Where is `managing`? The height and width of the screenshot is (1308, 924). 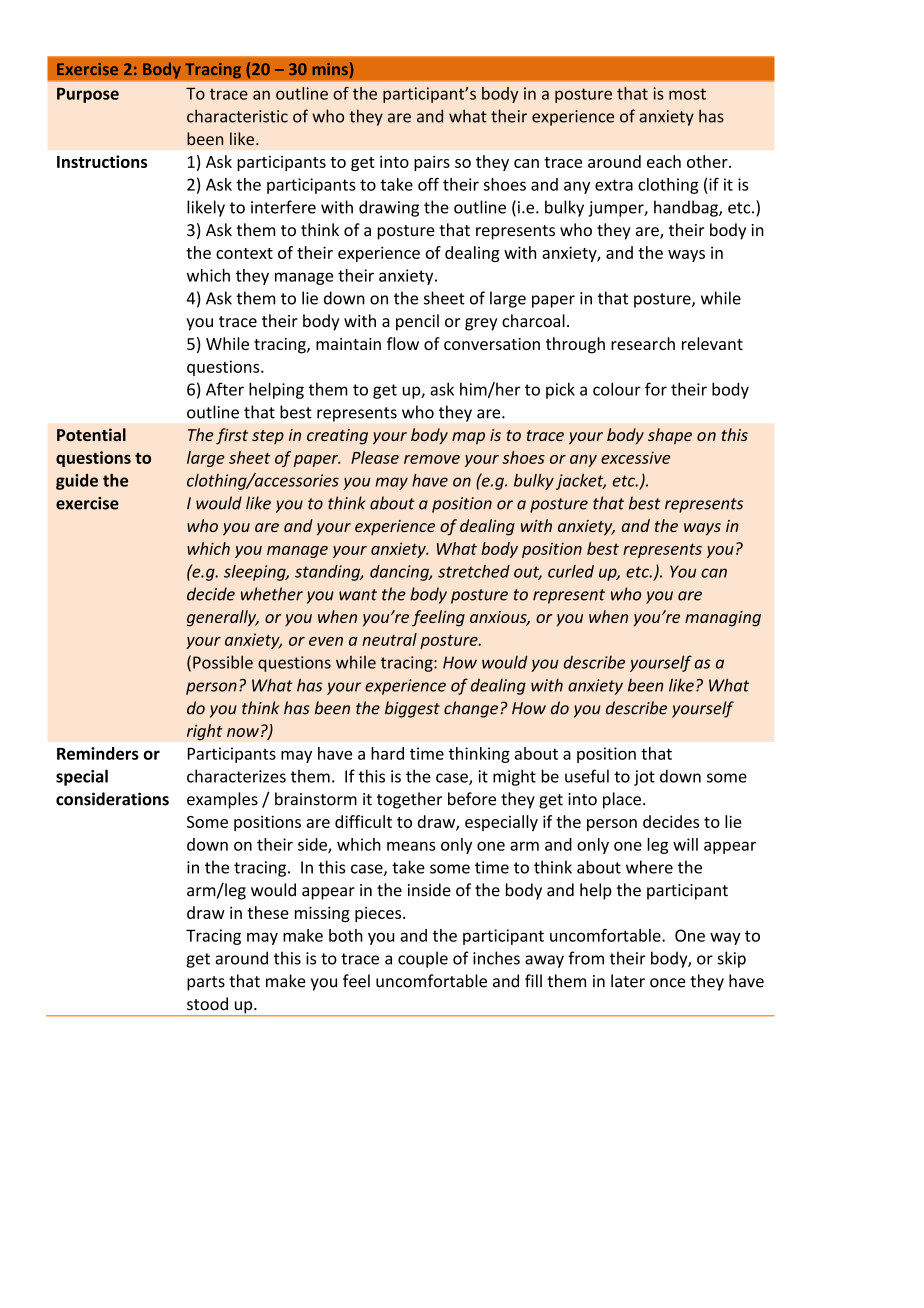
managing is located at coordinates (723, 619).
